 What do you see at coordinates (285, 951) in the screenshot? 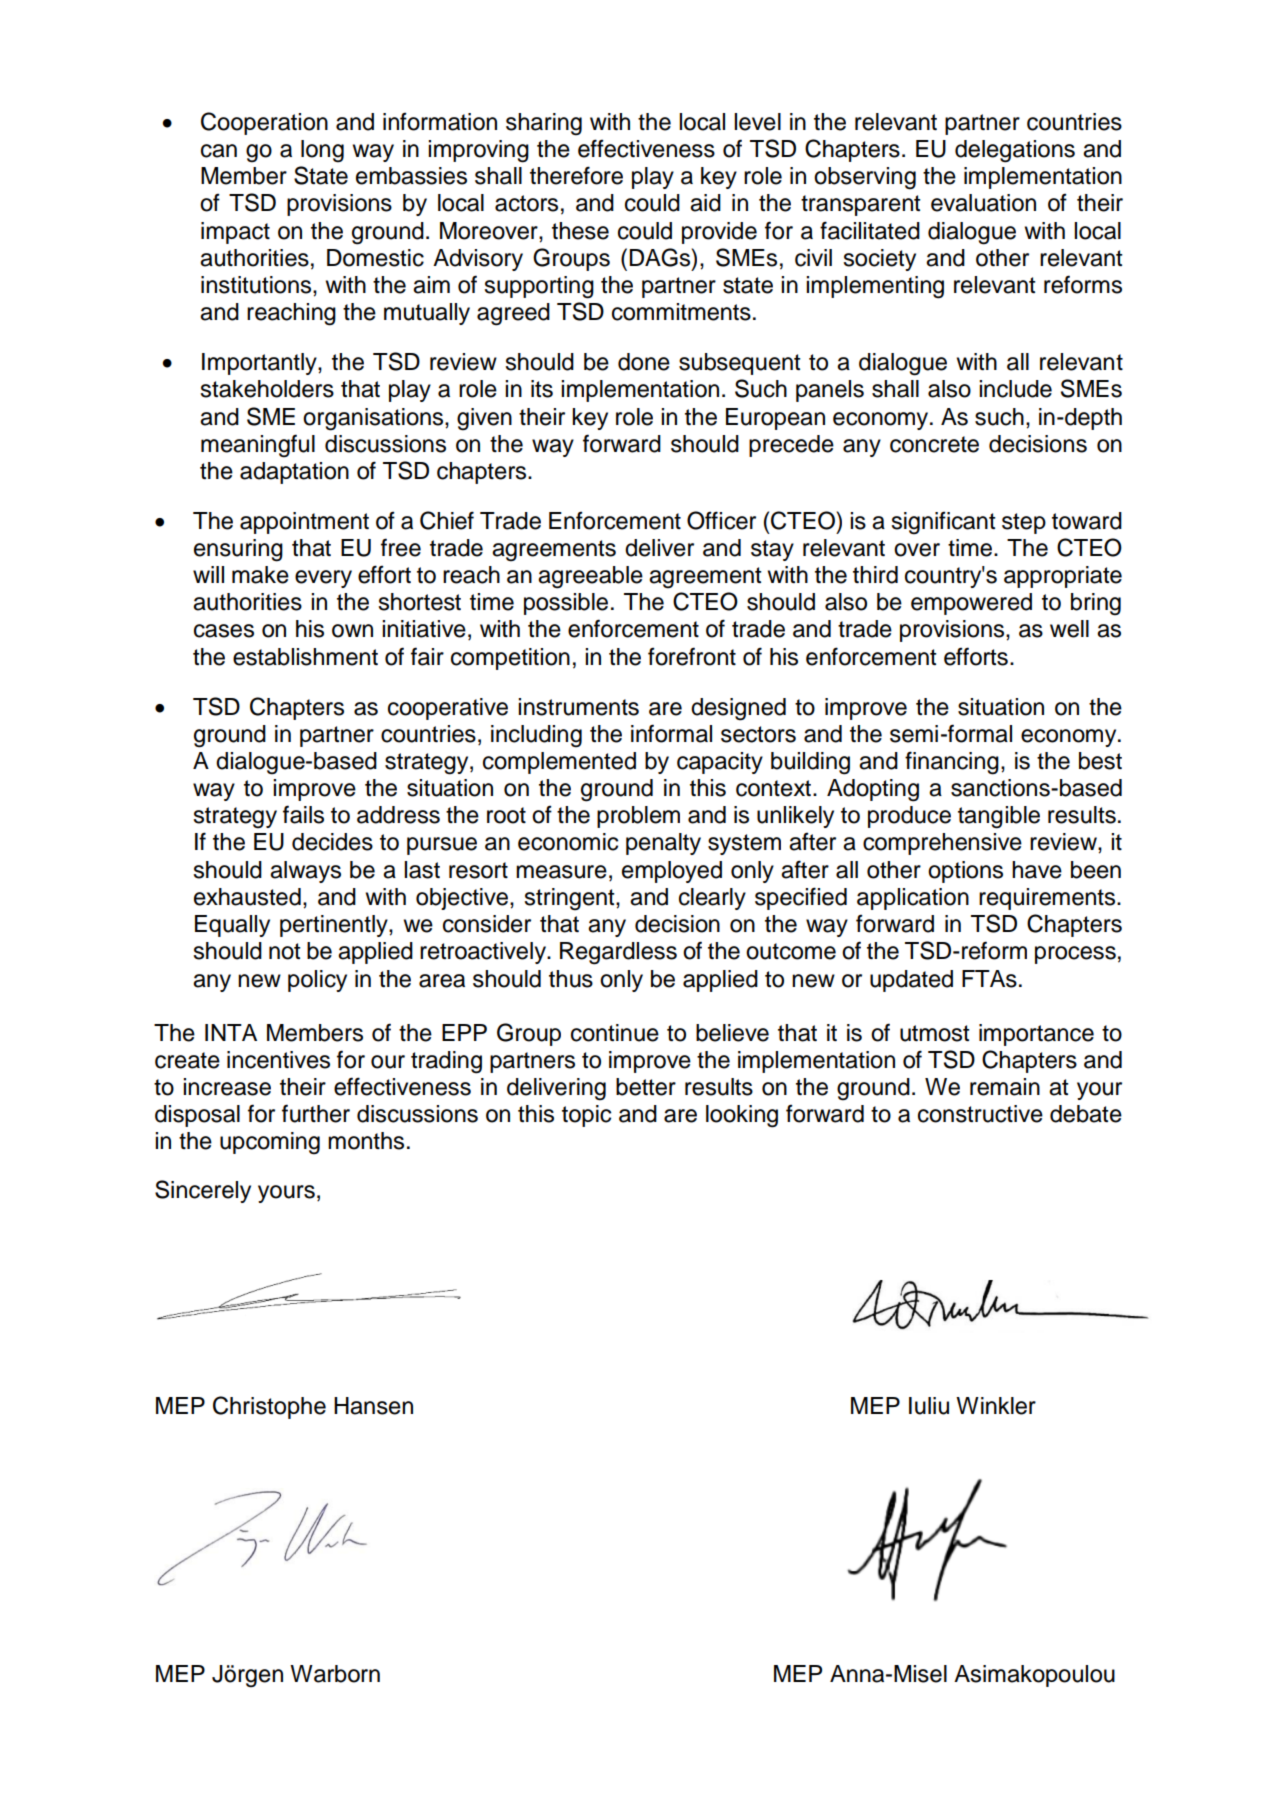
I see `not` at bounding box center [285, 951].
